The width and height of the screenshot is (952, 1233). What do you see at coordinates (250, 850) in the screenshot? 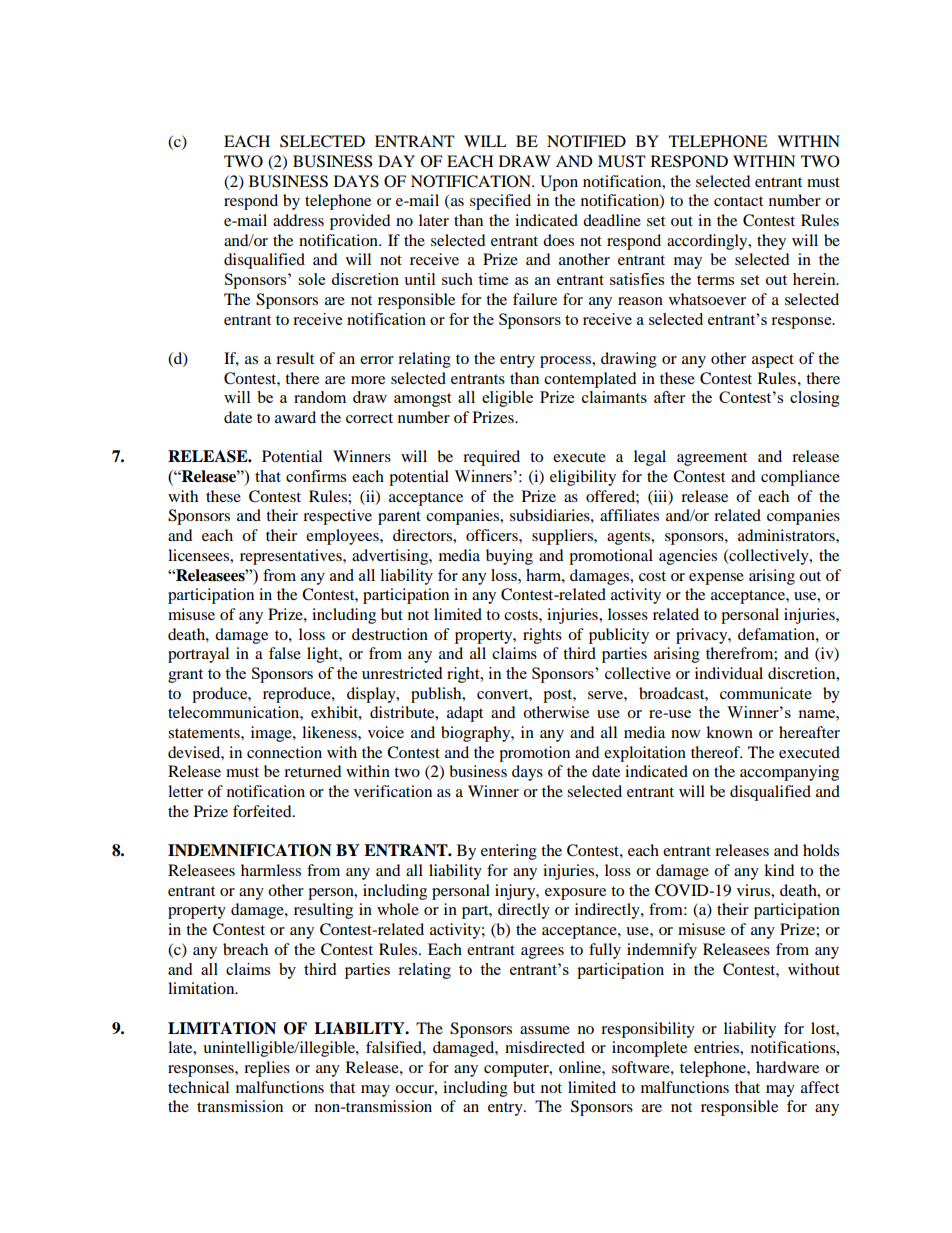
I see `INDEMNIFICATION` at bounding box center [250, 850].
